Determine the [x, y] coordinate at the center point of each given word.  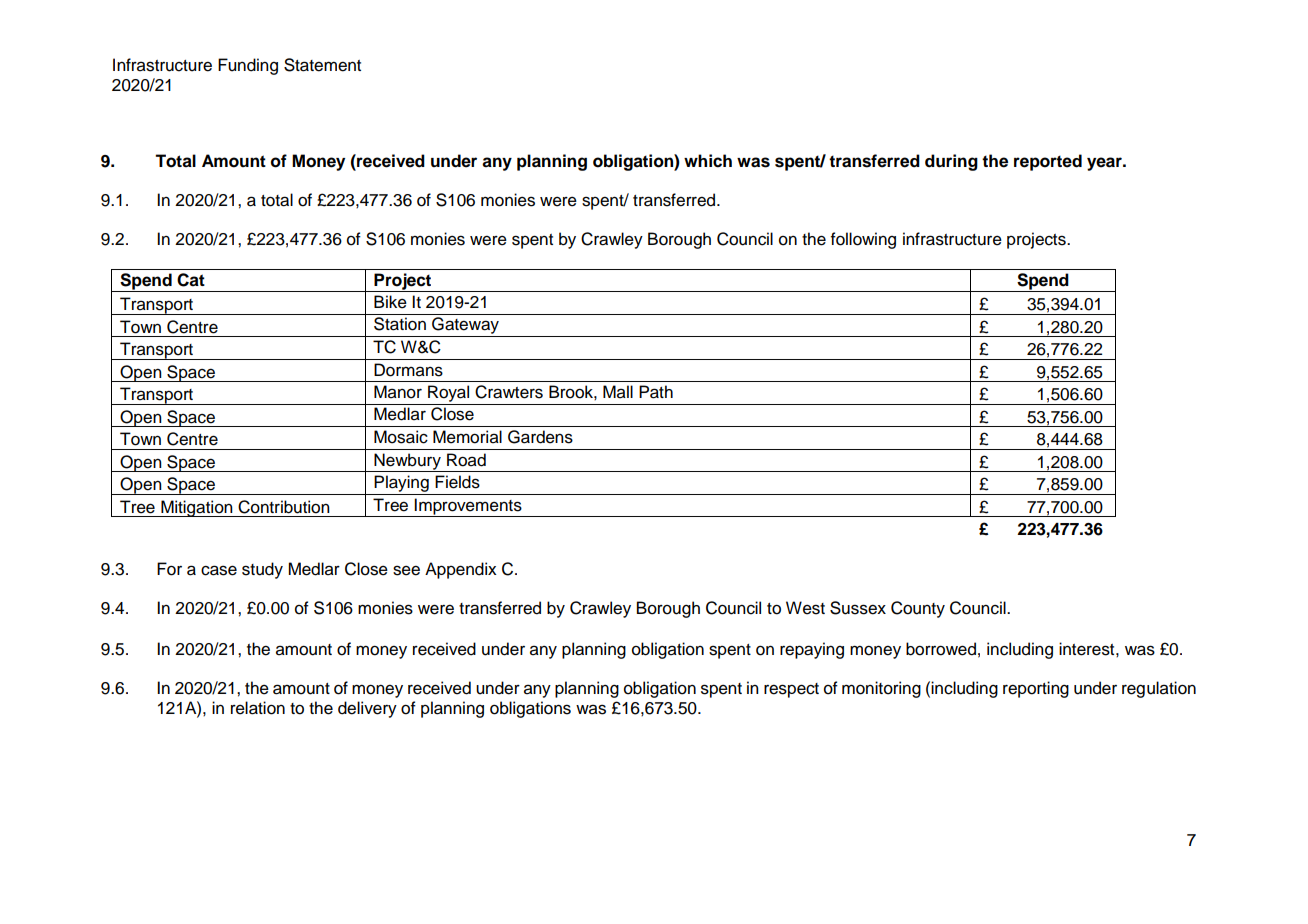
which [708, 161]
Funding [248, 66]
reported [1048, 162]
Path [656, 392]
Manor [398, 392]
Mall [618, 392]
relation [258, 708]
